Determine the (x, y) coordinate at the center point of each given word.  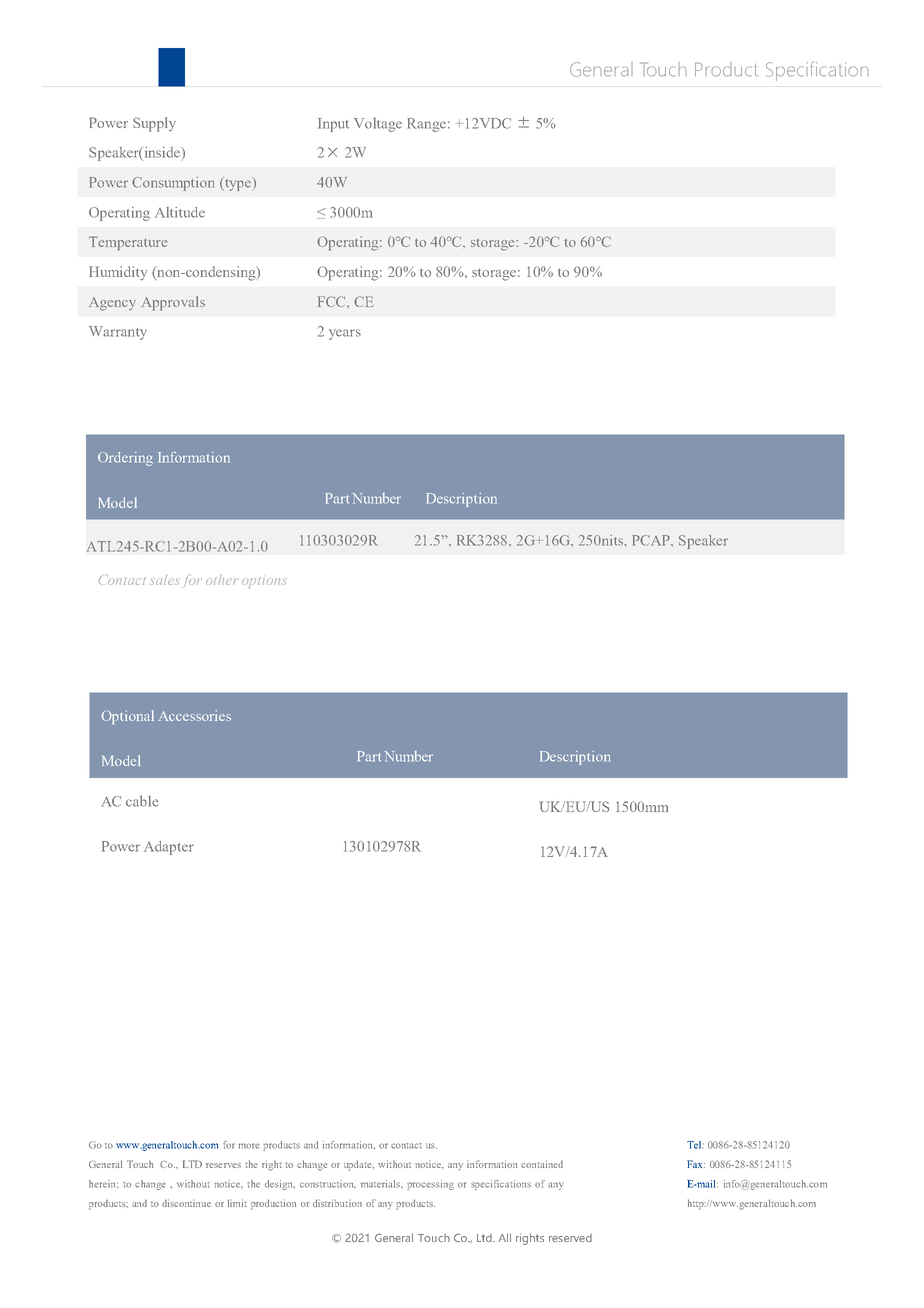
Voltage (378, 125)
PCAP (652, 540)
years (345, 334)
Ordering (125, 459)
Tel (694, 1145)
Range (426, 125)
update (359, 1165)
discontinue (186, 1203)
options (264, 583)
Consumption (173, 184)
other (222, 580)
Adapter (169, 848)
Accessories (195, 715)
